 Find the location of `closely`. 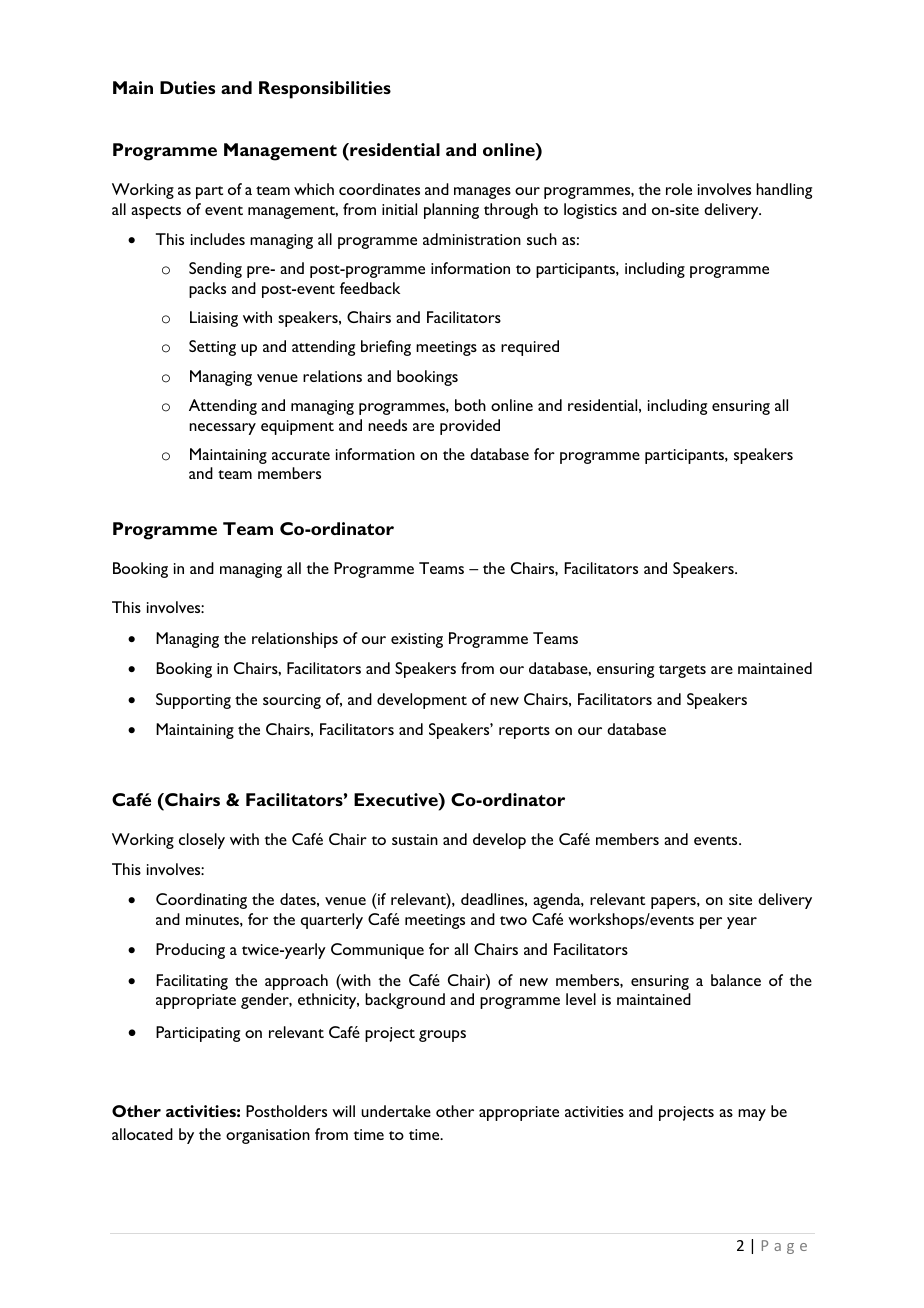

closely is located at coordinates (202, 841).
